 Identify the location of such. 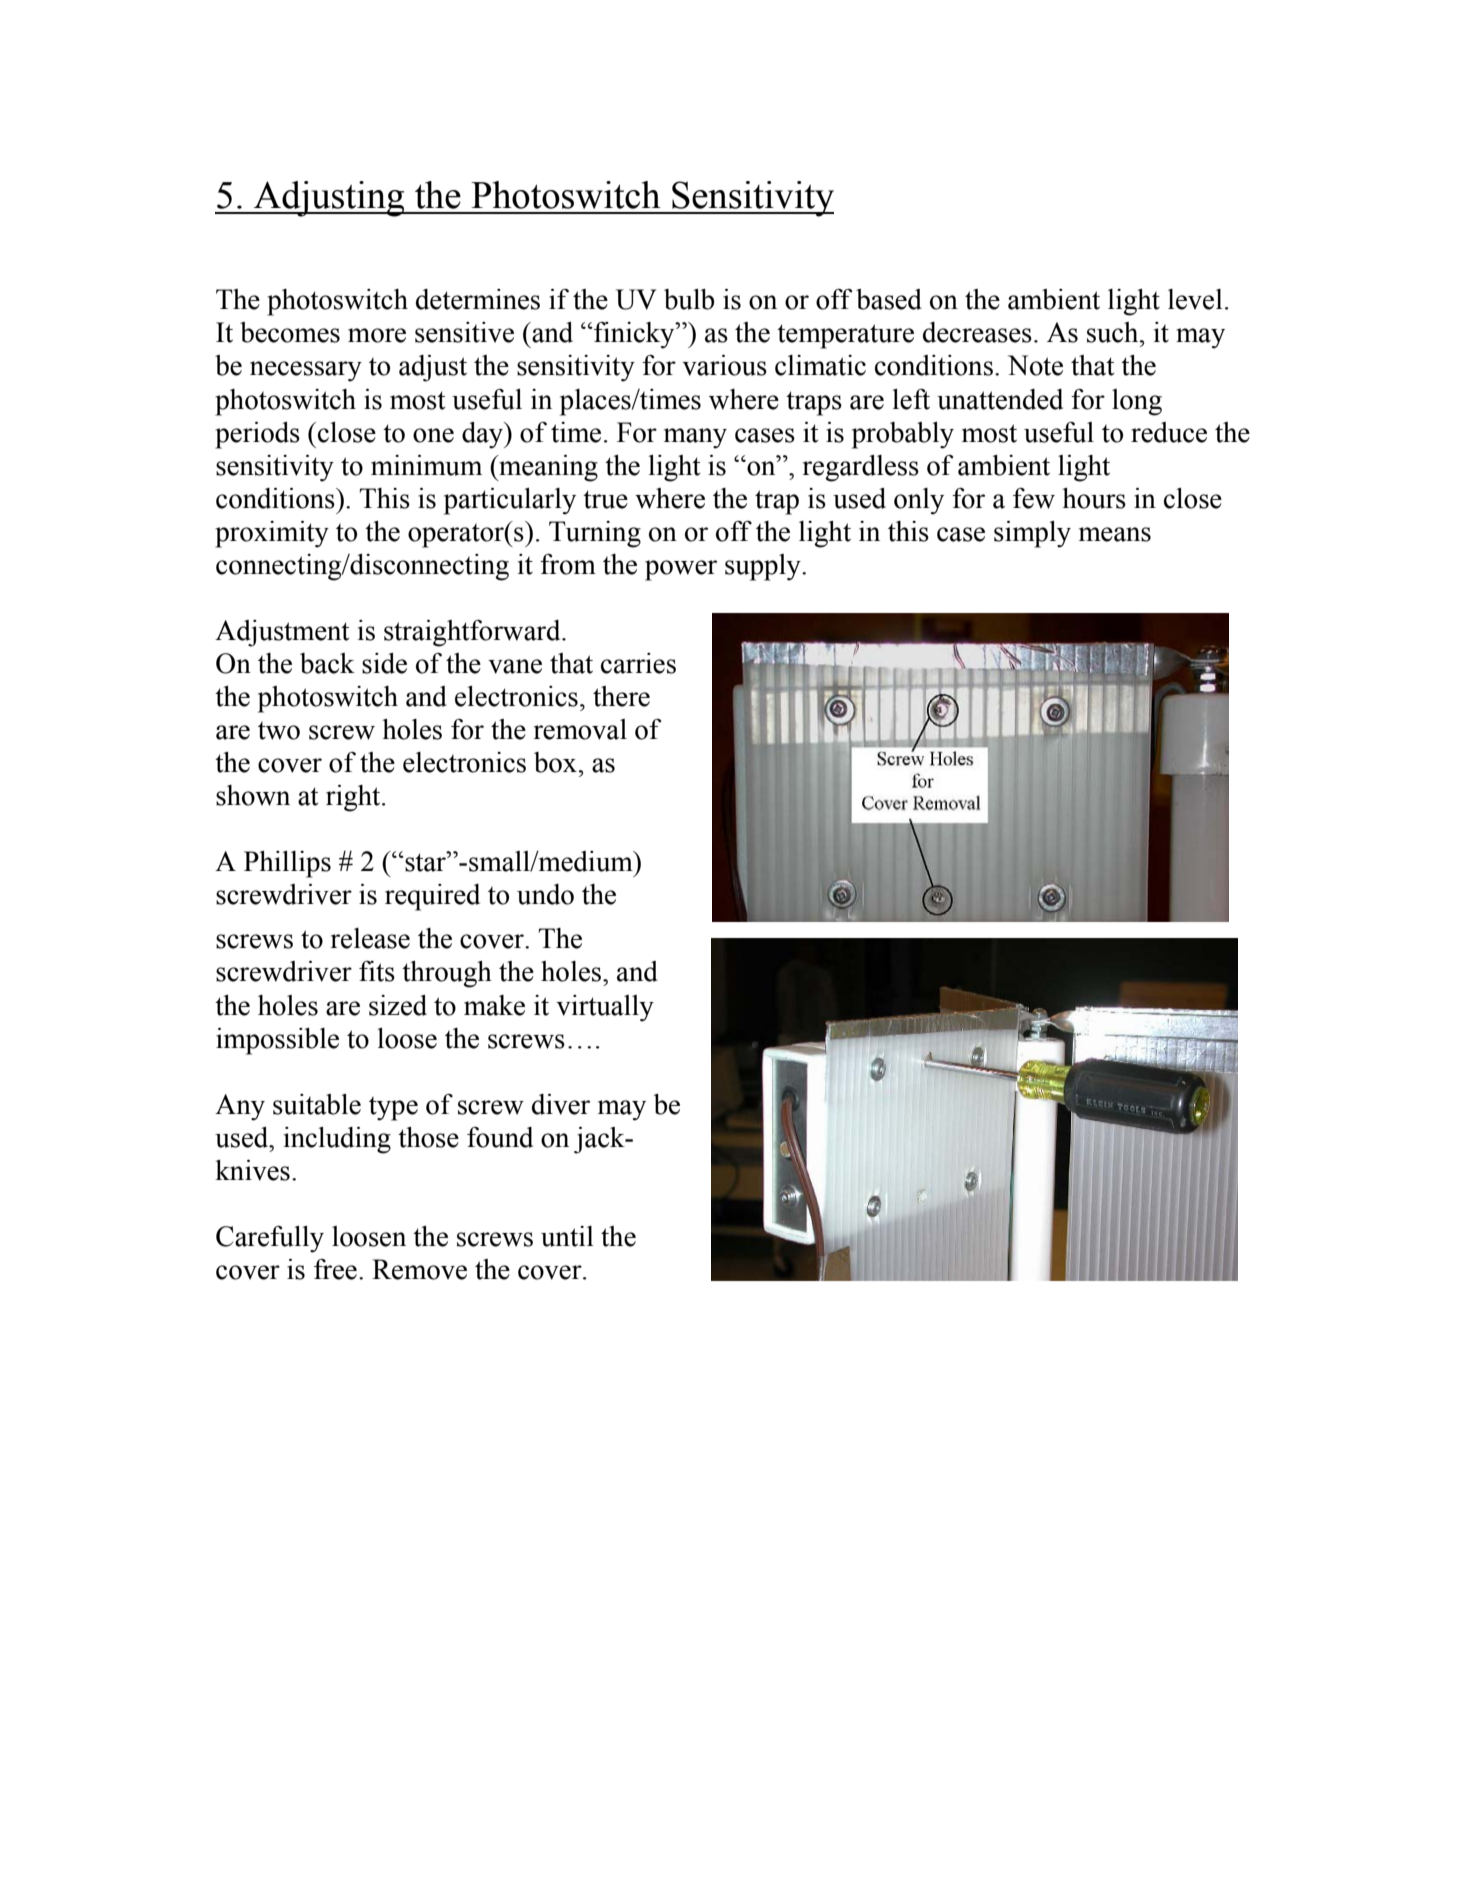
(1114, 332).
